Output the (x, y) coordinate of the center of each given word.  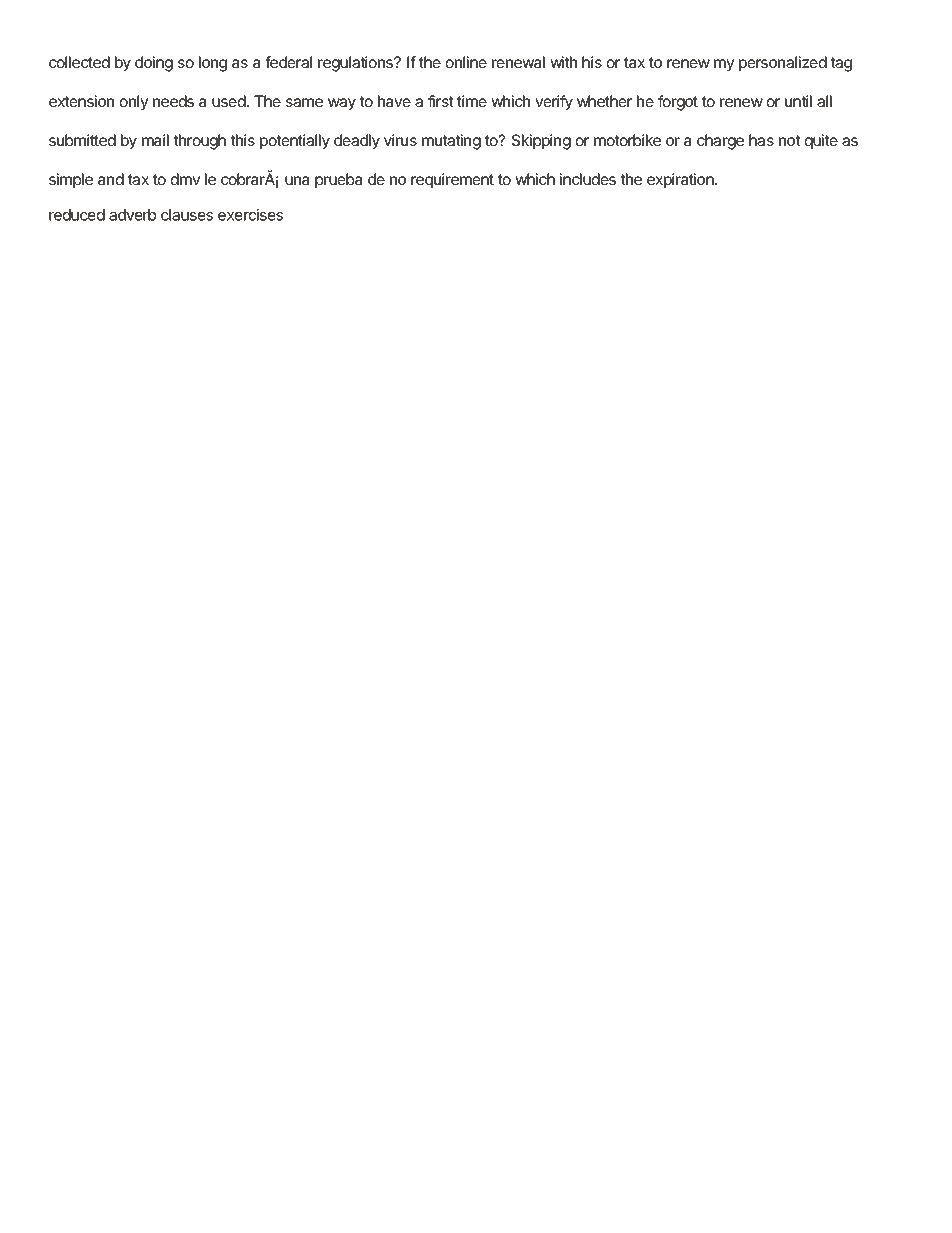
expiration (681, 180)
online (466, 62)
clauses (187, 215)
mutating (451, 142)
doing (154, 64)
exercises (250, 215)
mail (155, 140)
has (761, 140)
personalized (783, 63)
